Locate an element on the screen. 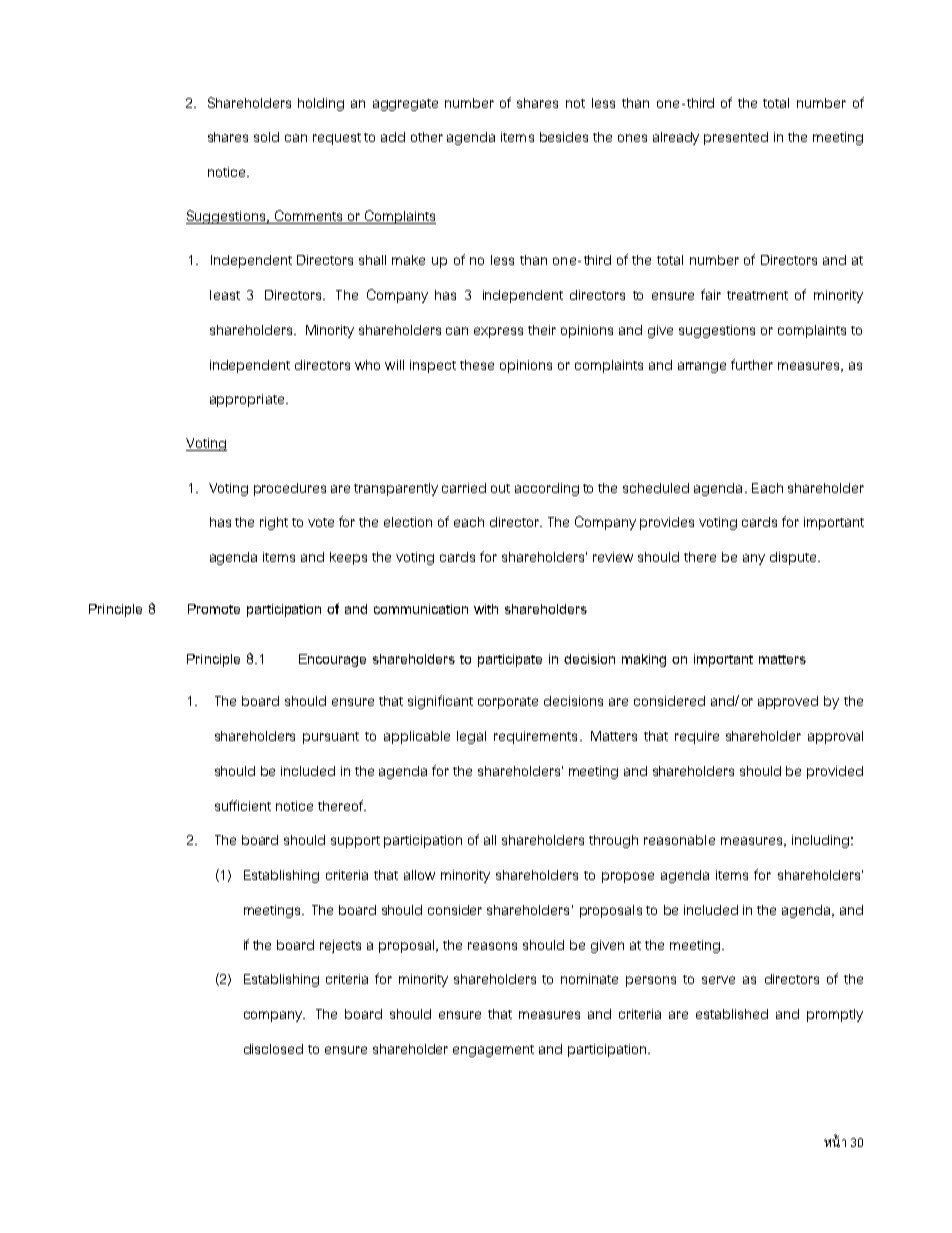 The height and width of the screenshot is (1233, 952). disclosed is located at coordinates (273, 1049).
